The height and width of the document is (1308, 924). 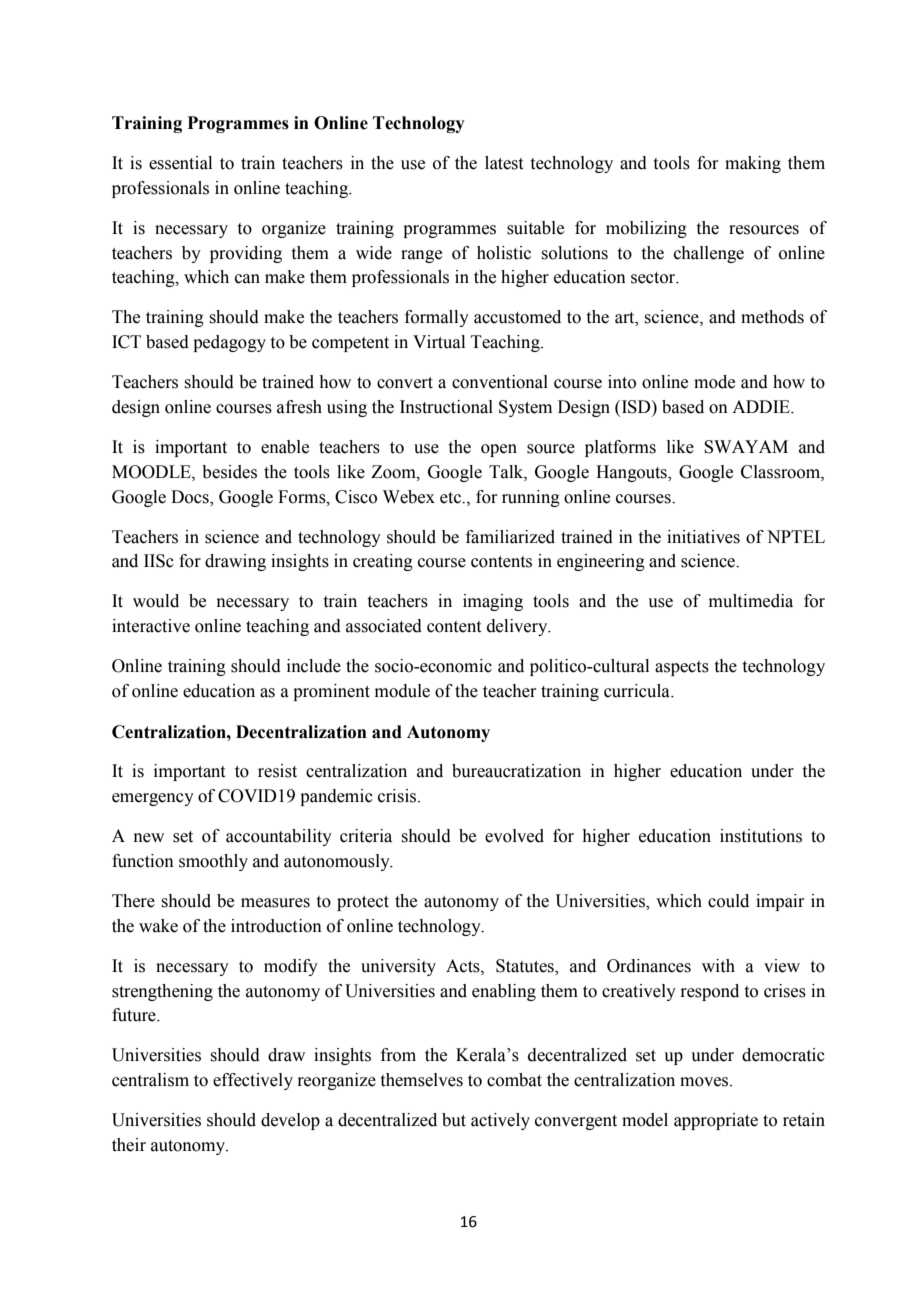 I want to click on ADDIE, so click(x=762, y=406).
